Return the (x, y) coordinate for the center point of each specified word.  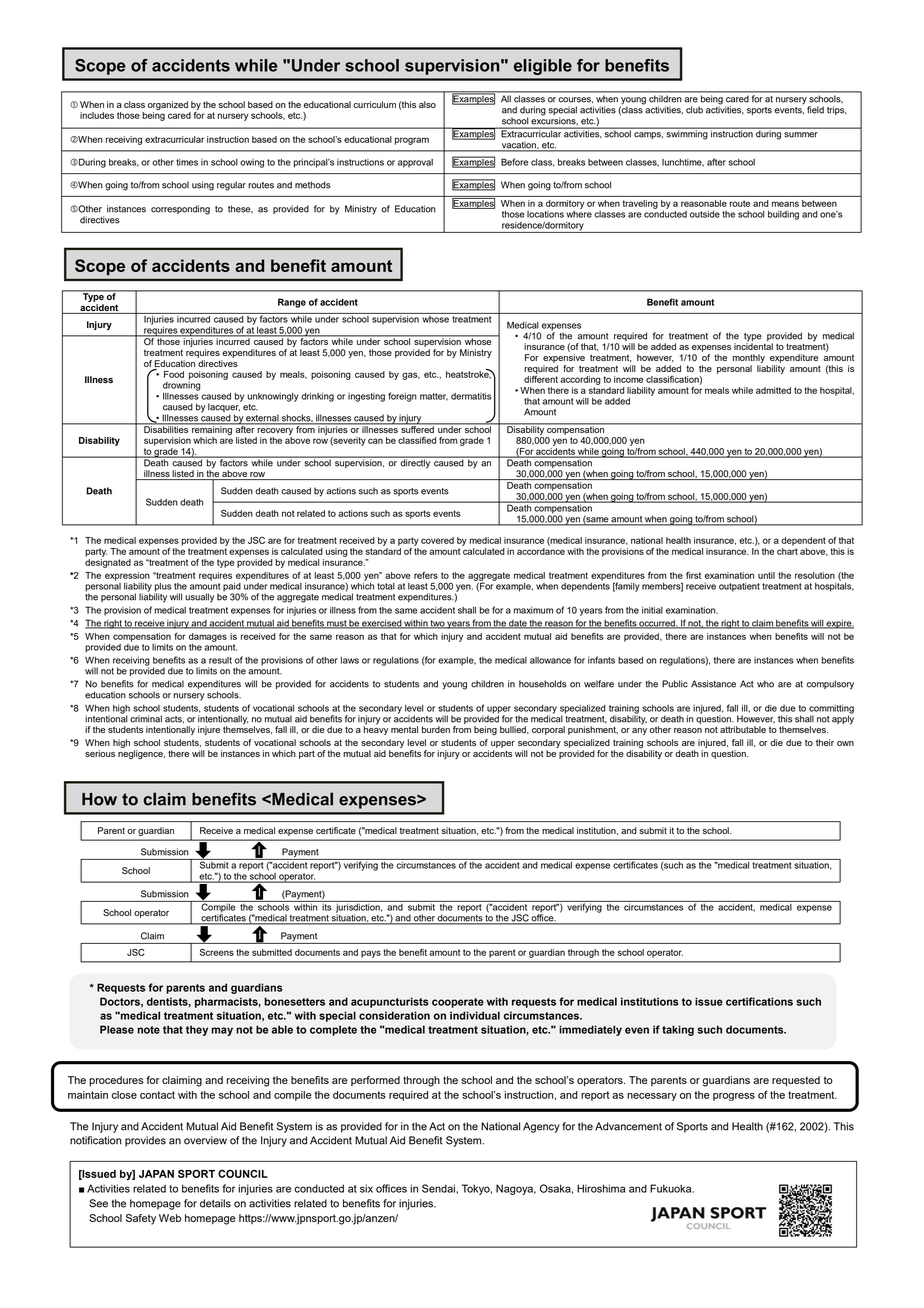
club (694, 110)
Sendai (438, 1188)
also (427, 104)
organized (168, 105)
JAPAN (156, 1174)
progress (734, 1097)
